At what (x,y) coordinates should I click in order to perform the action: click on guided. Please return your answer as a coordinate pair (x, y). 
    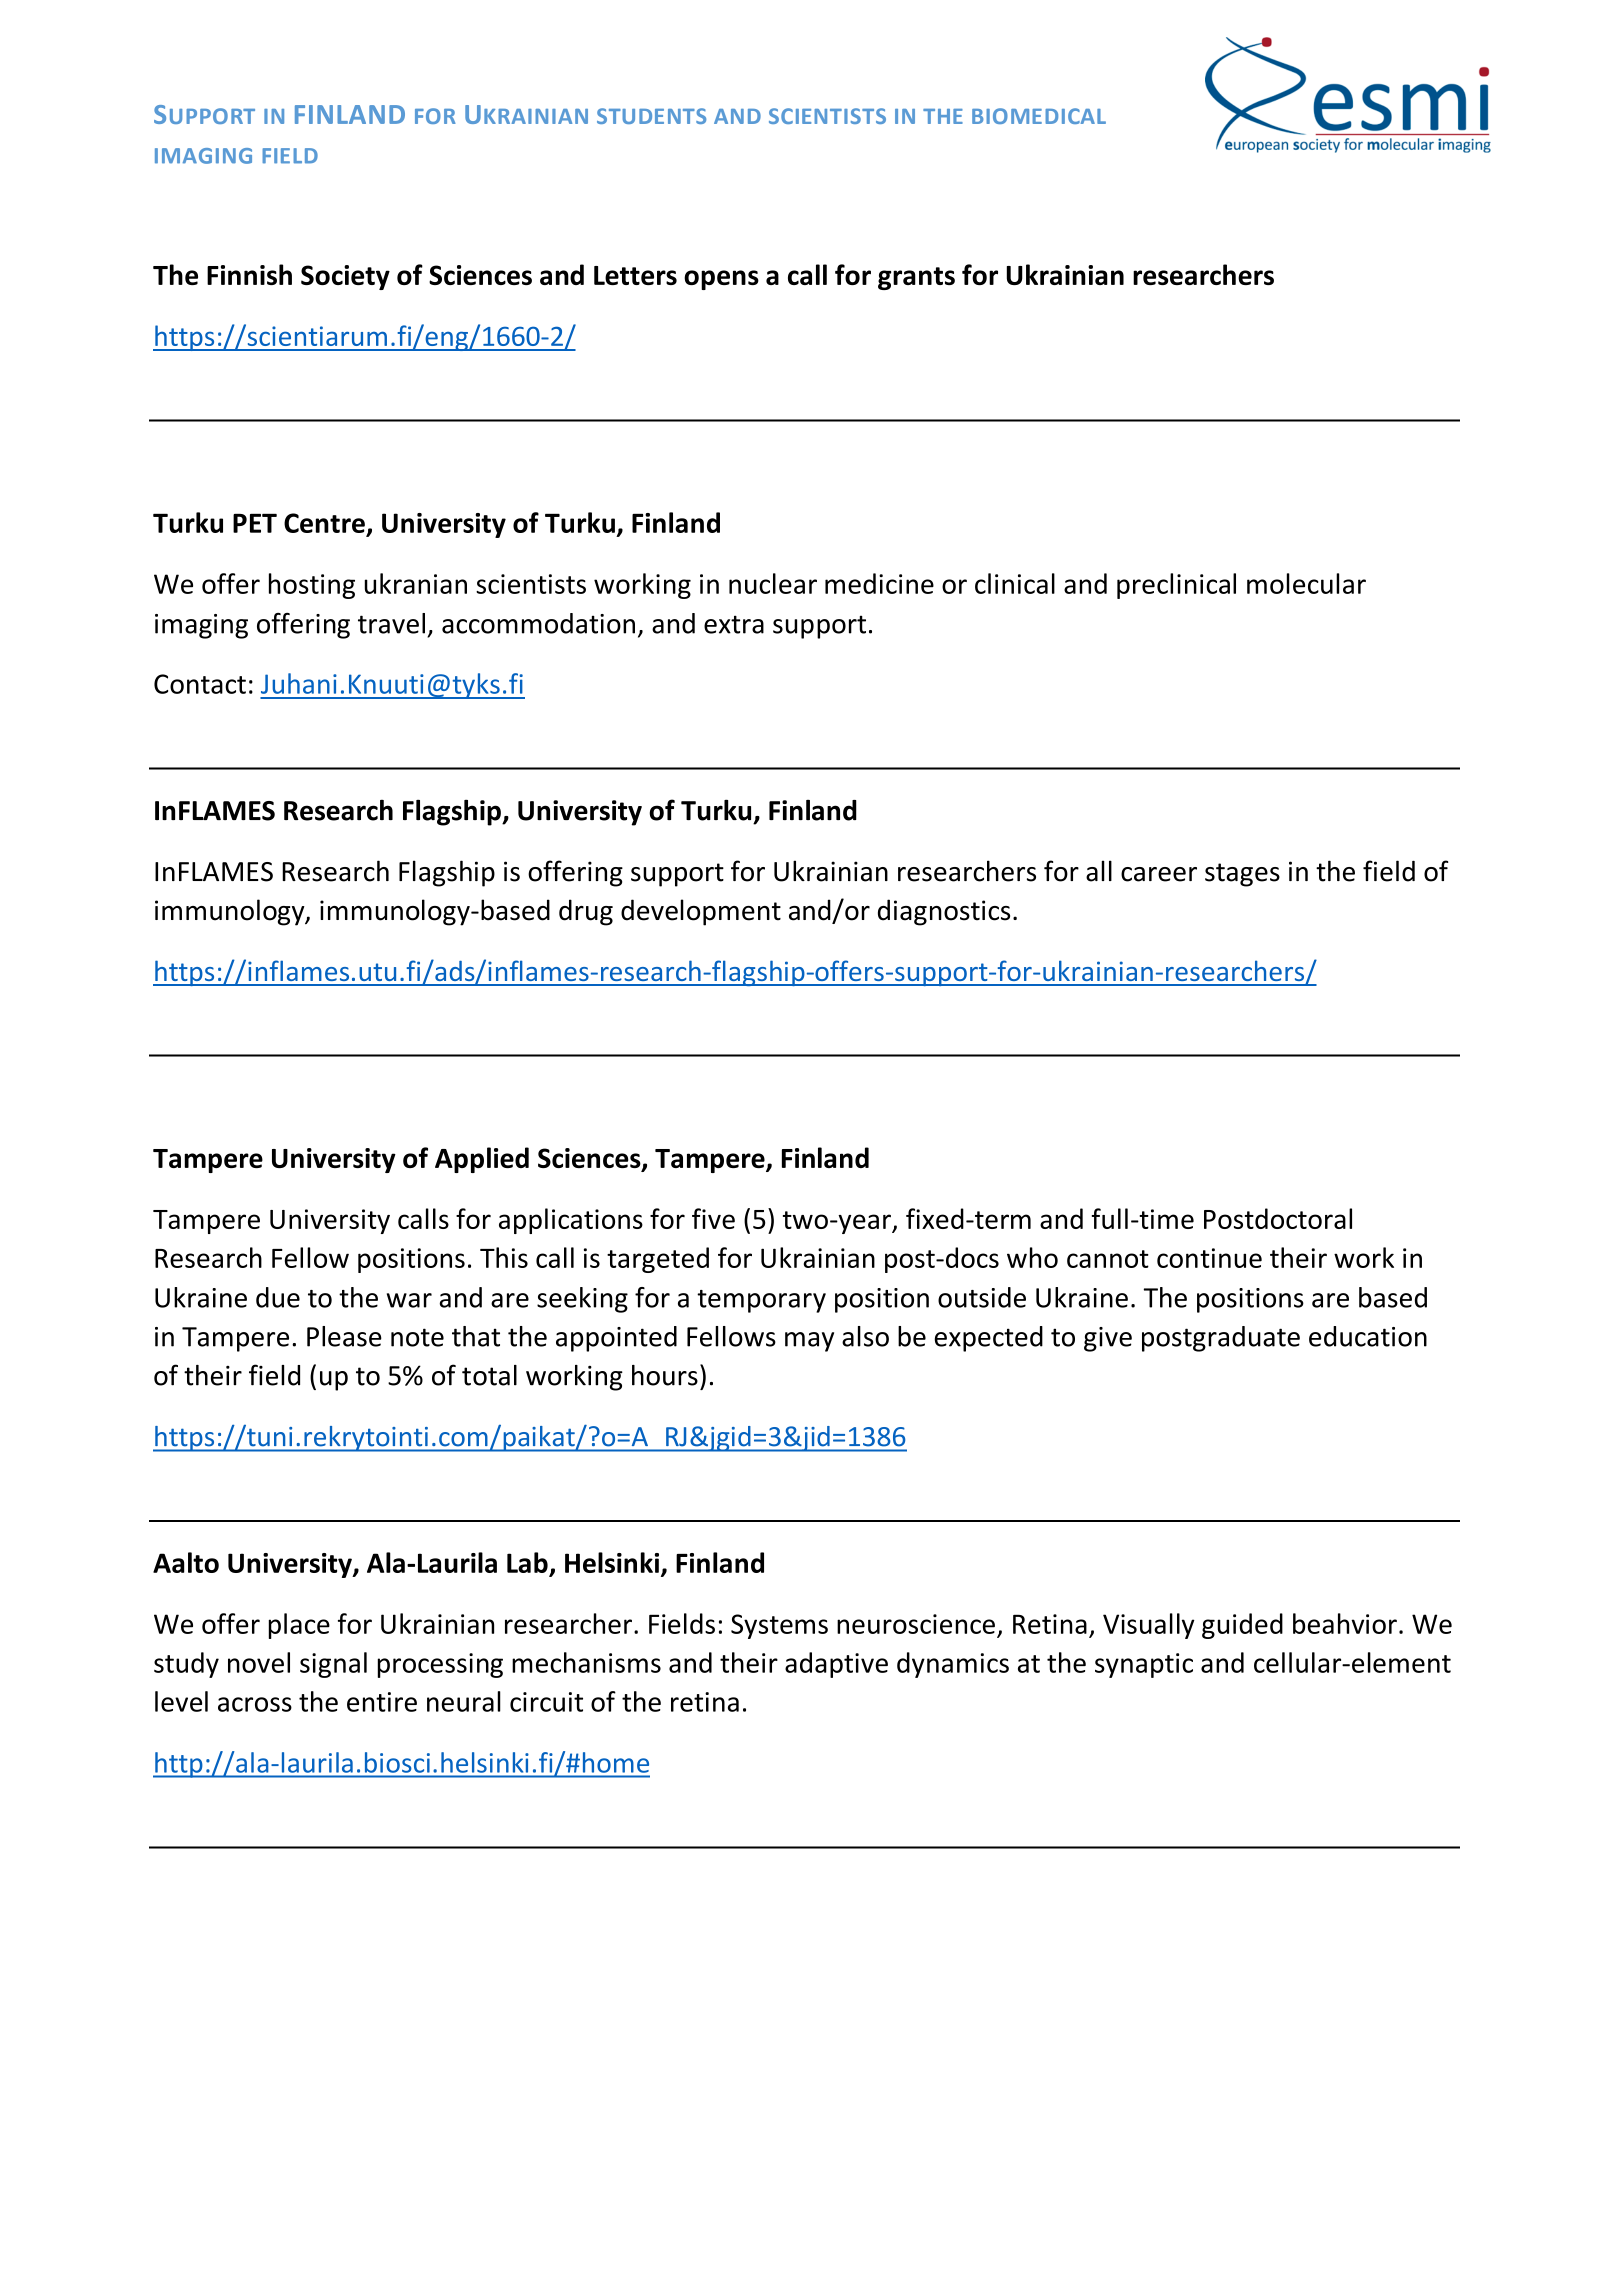
    Looking at the image, I should click on (1242, 1626).
